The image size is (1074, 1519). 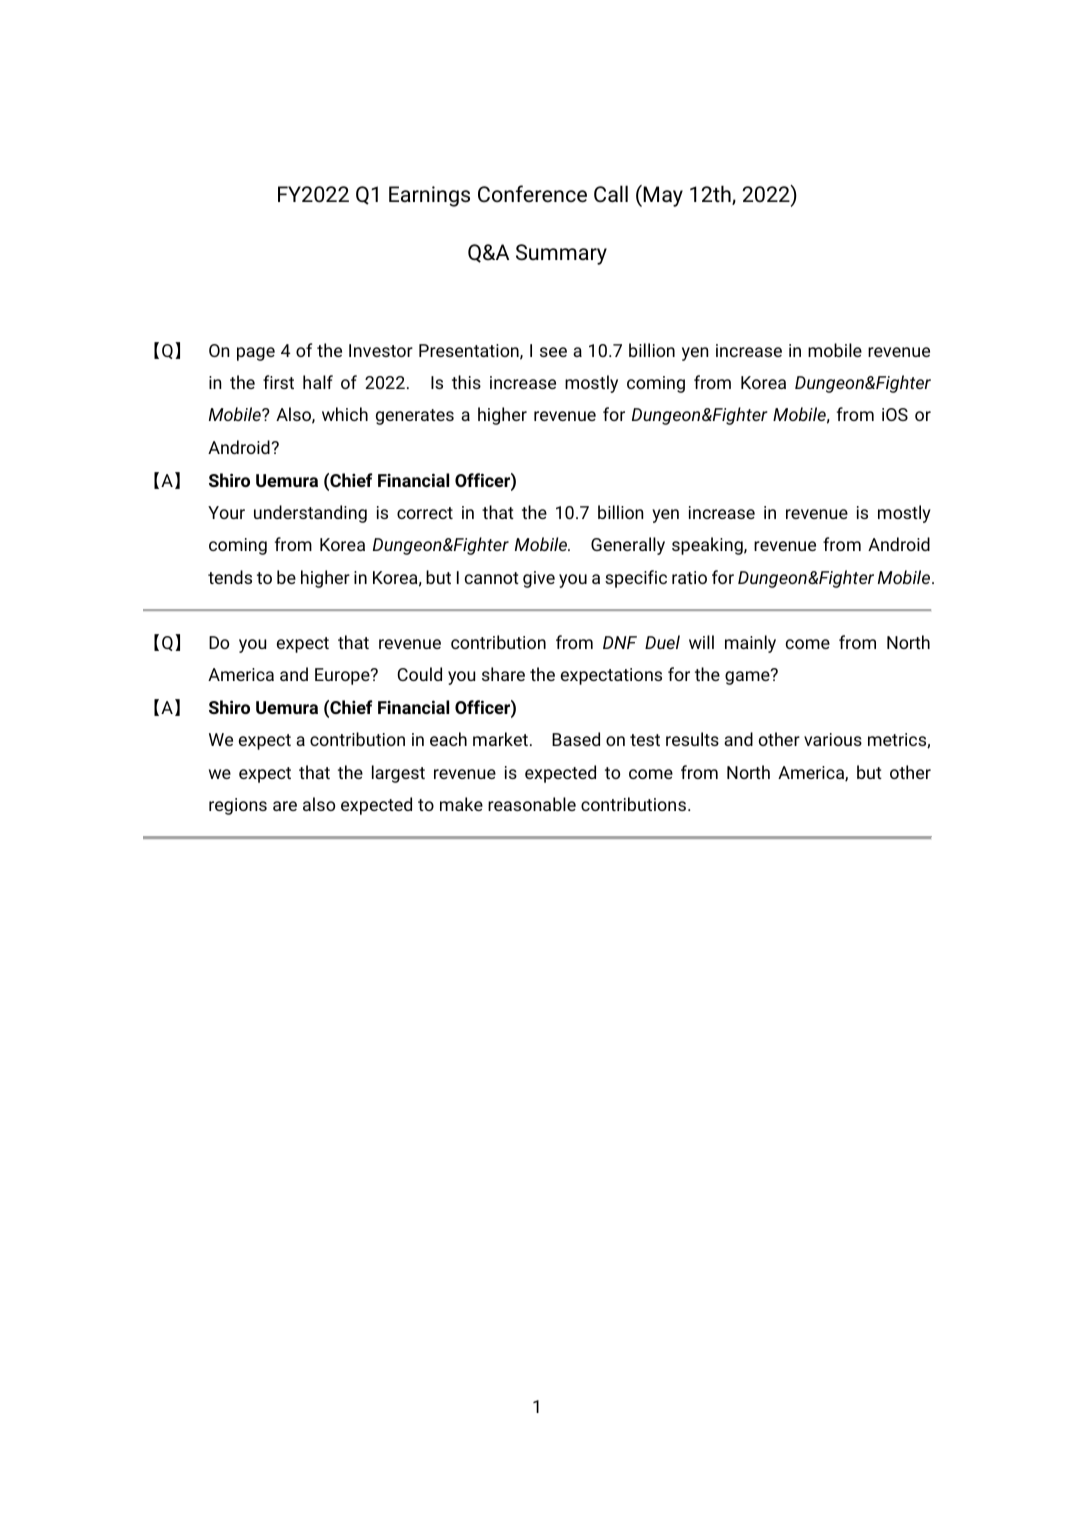 I want to click on results, so click(x=692, y=739).
